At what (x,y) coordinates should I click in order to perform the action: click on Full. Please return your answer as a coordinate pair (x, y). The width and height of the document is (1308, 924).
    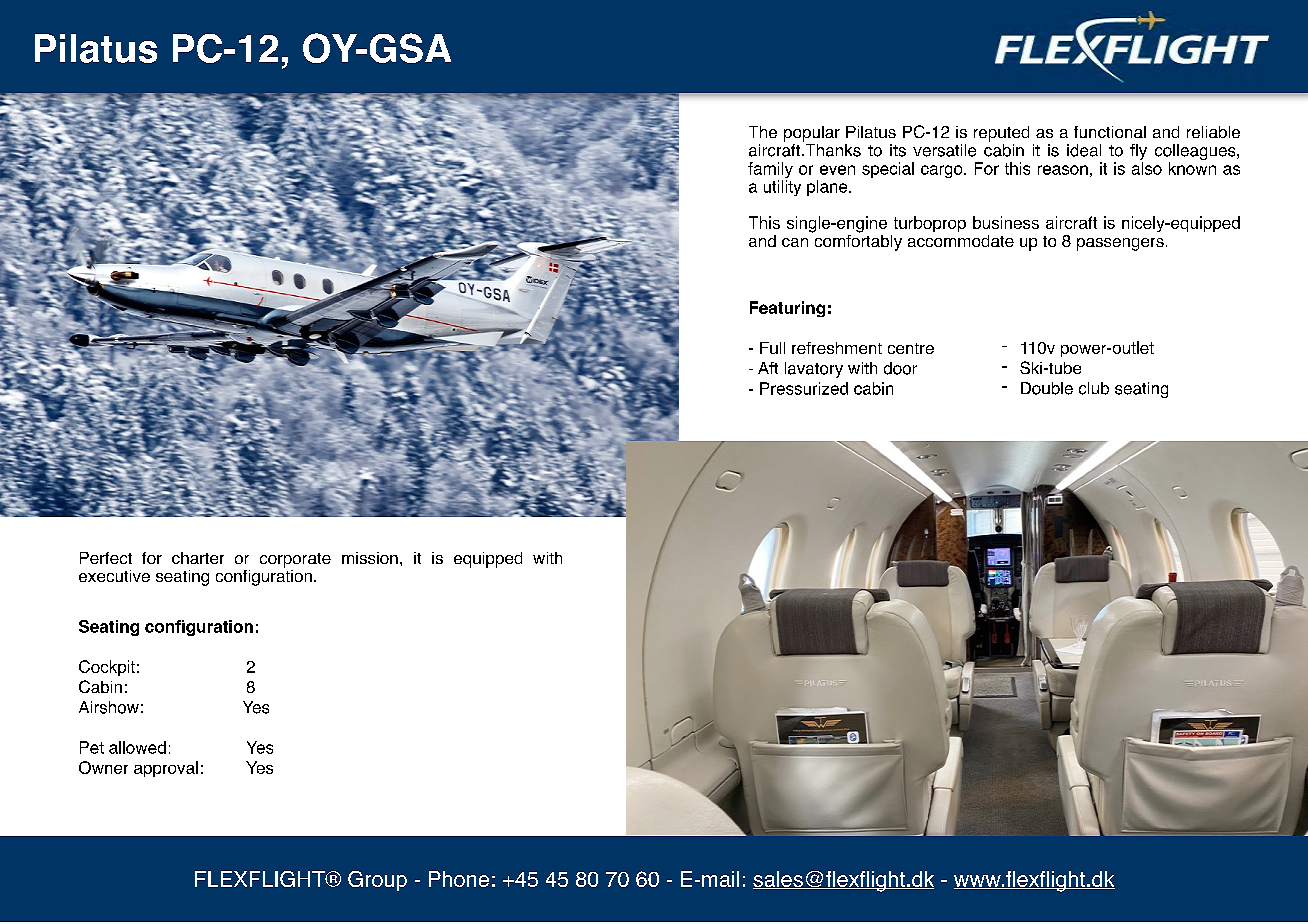
    Looking at the image, I should click on (772, 348).
